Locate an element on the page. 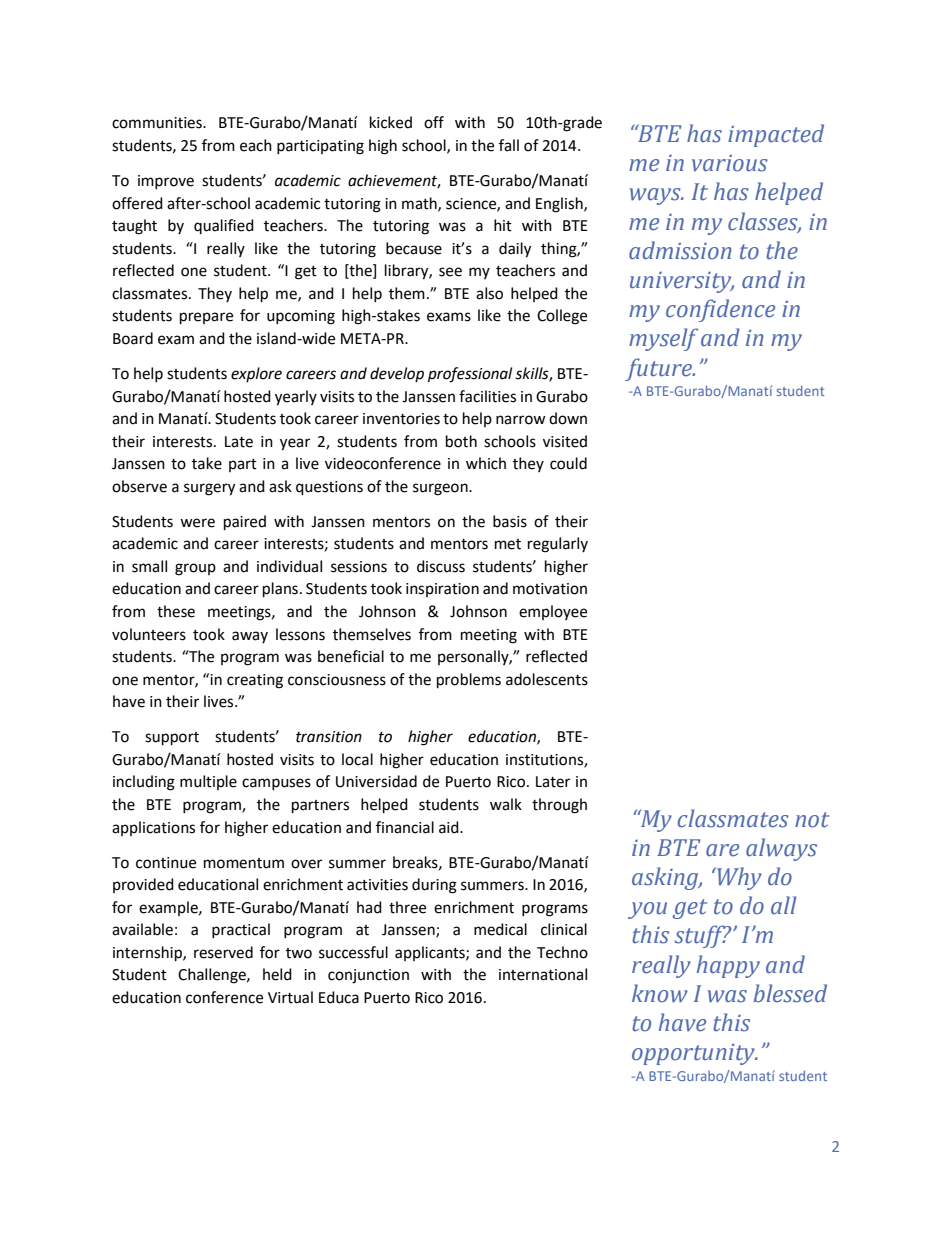 The width and height of the page is (952, 1233). group is located at coordinates (195, 569).
